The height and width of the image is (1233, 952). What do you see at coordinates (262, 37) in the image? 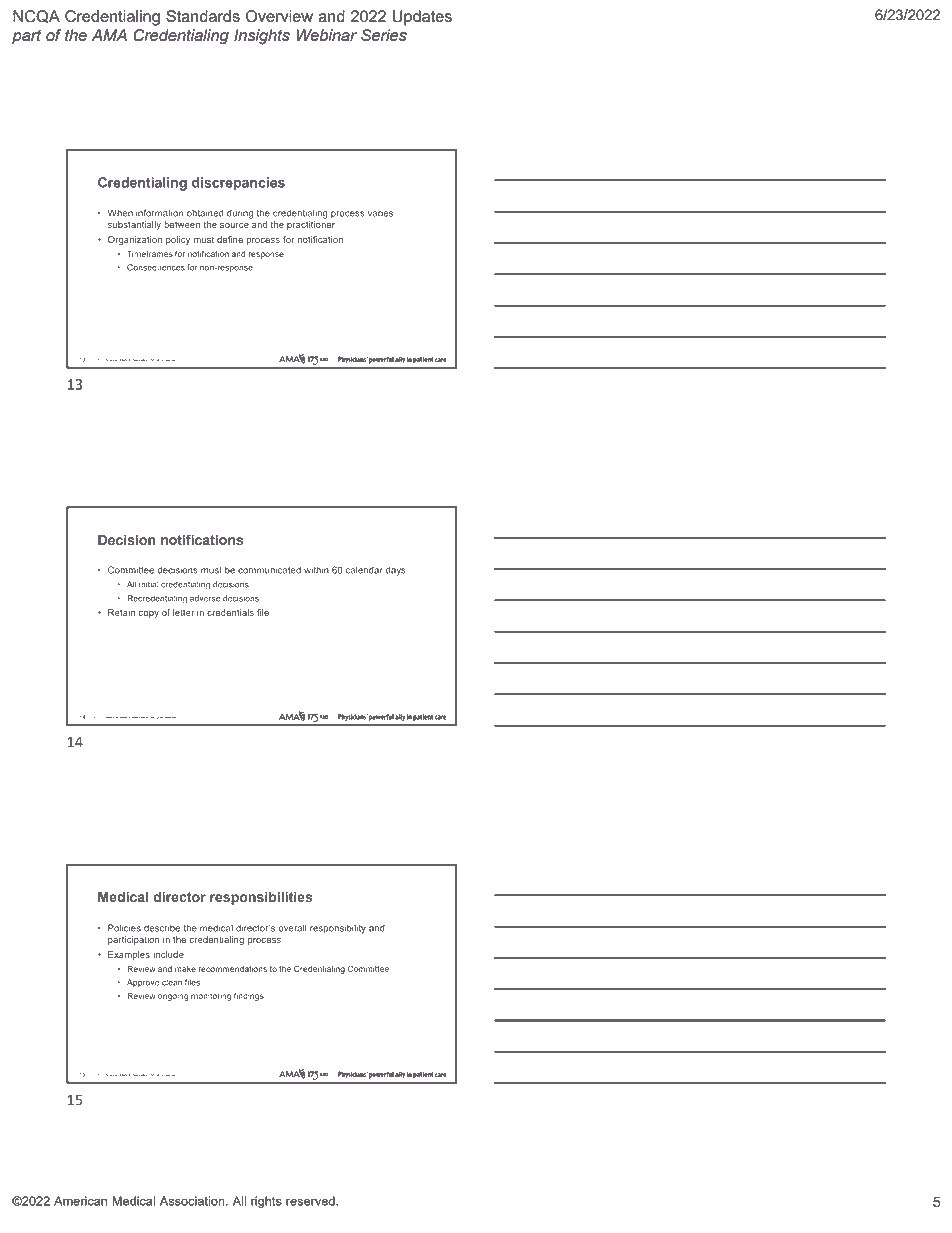
I see `Insights` at bounding box center [262, 37].
